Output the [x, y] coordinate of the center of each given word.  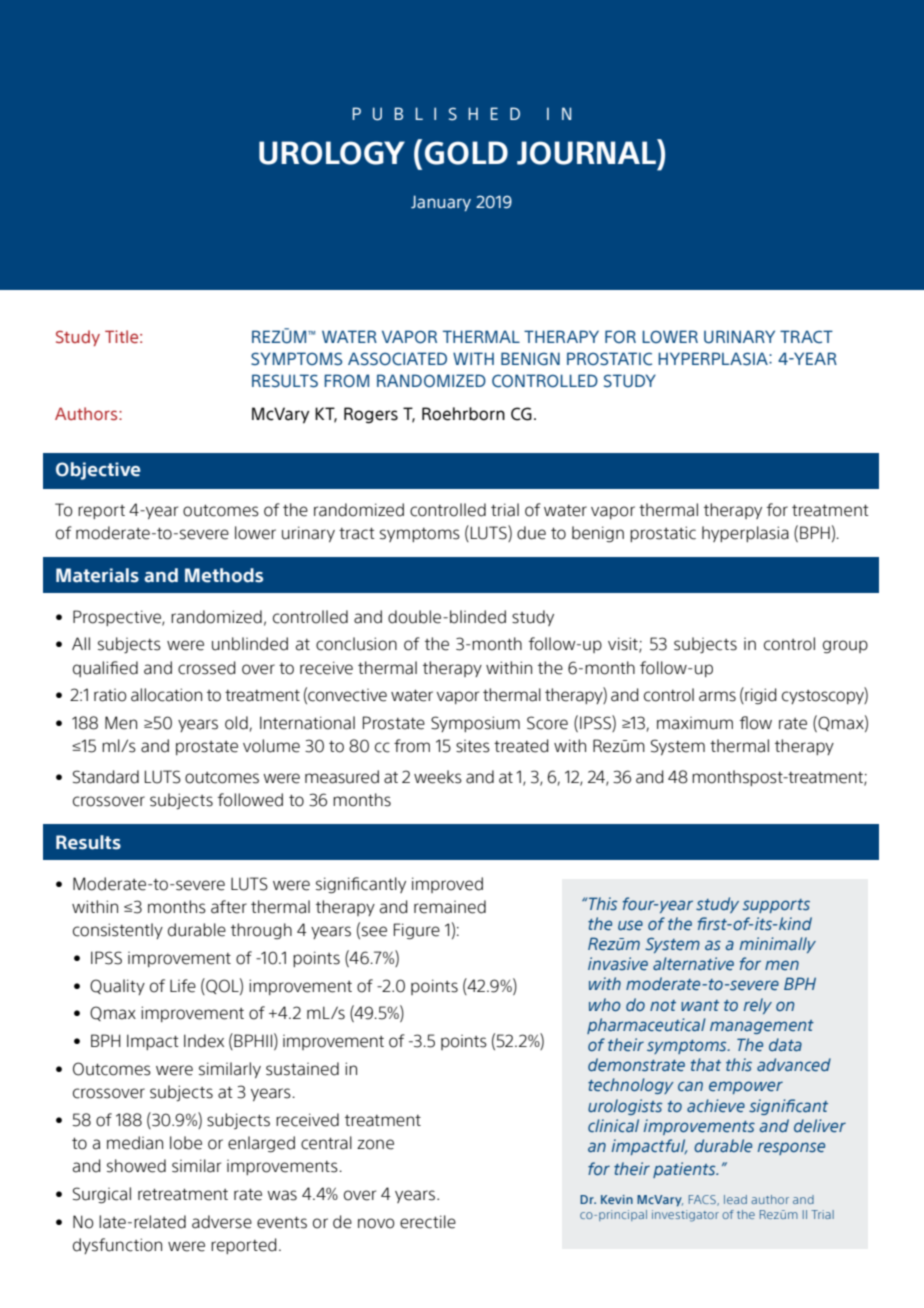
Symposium [475, 724]
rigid [760, 696]
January [441, 203]
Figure [417, 931]
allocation [166, 695]
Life [183, 986]
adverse [222, 1222]
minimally [778, 945]
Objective [98, 471]
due [531, 533]
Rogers [371, 415]
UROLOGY [332, 153]
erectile [428, 1222]
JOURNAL [587, 152]
